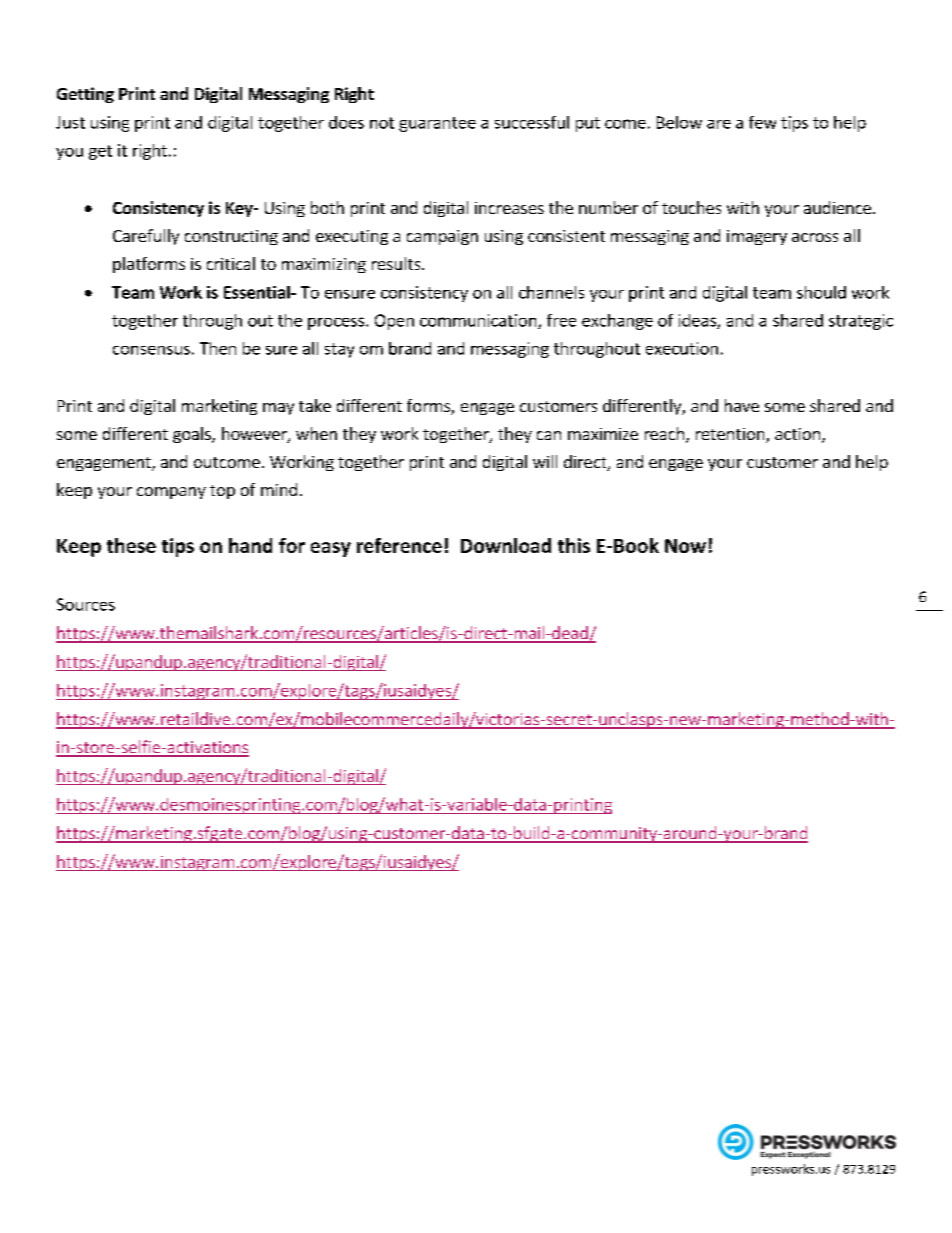 The image size is (952, 1233). Describe the element at coordinates (397, 263) in the screenshot. I see `results` at that location.
